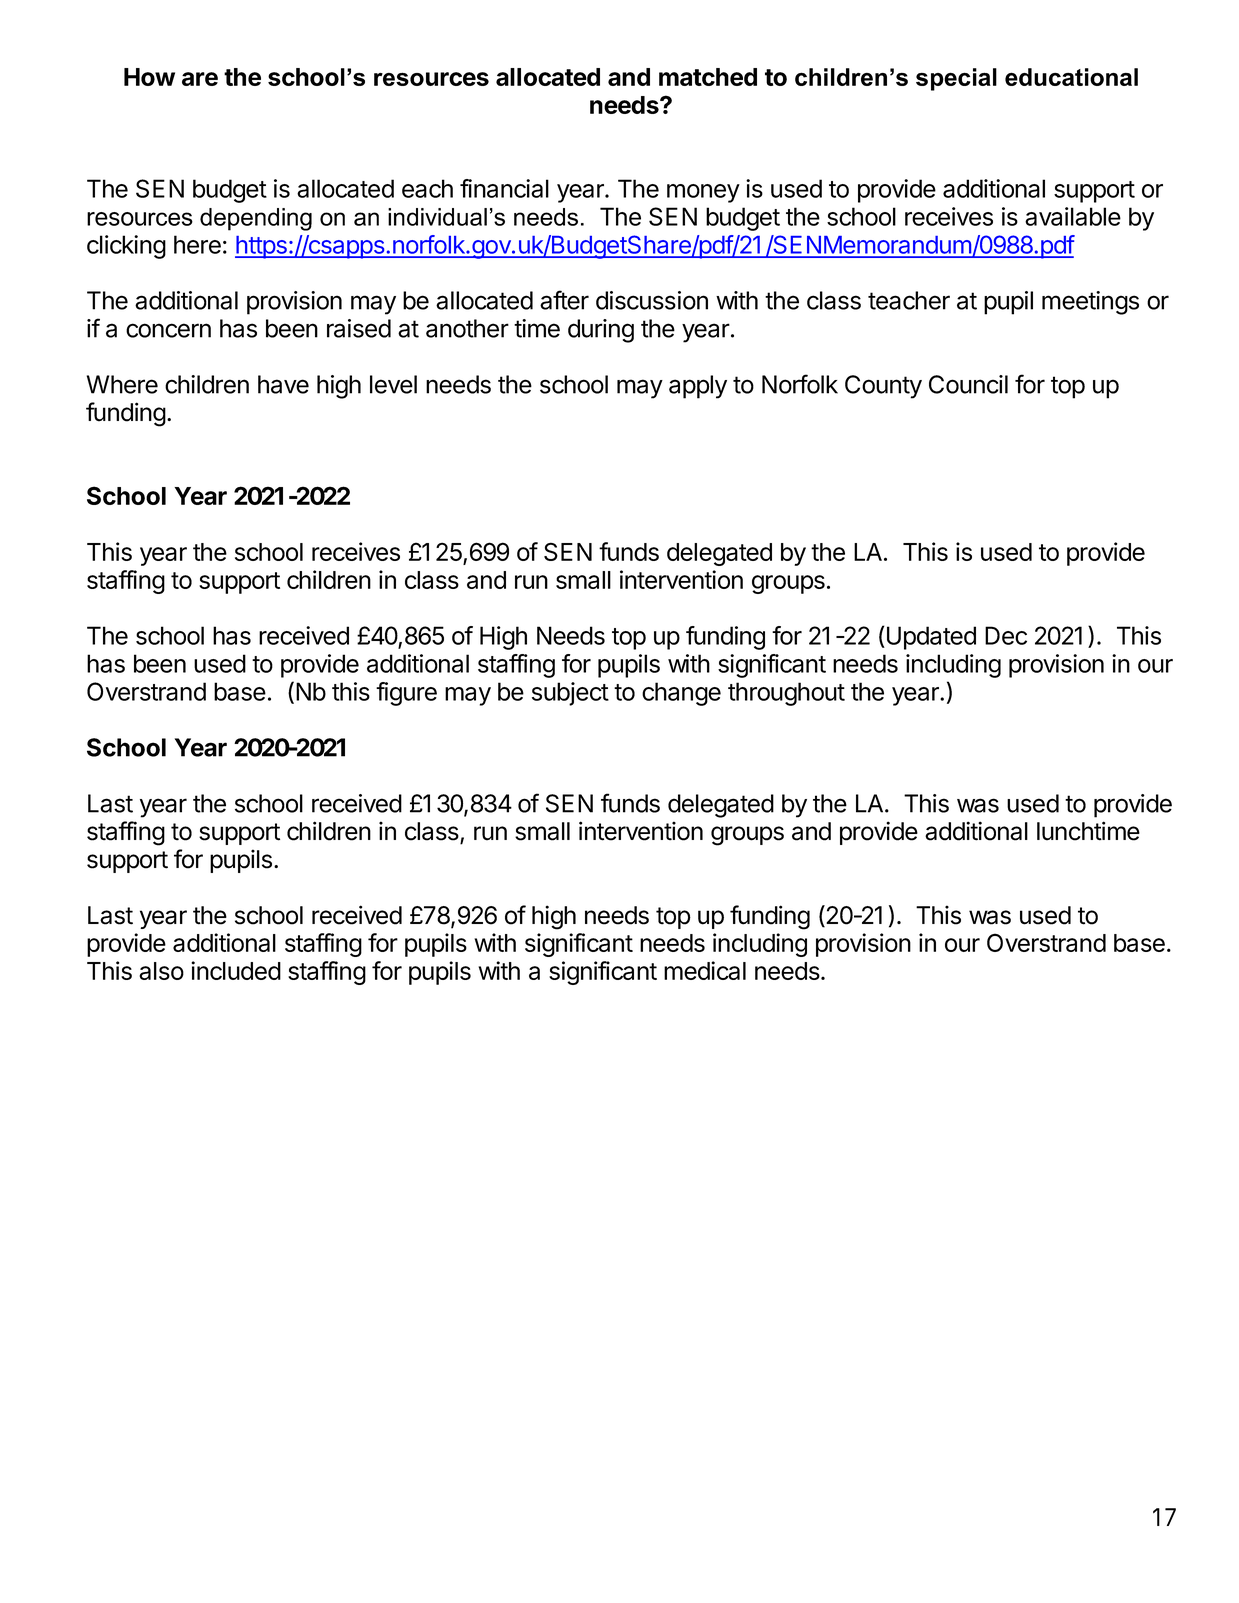 The width and height of the page is (1239, 1603). Describe the element at coordinates (705, 970) in the page. I see `medical` at that location.
